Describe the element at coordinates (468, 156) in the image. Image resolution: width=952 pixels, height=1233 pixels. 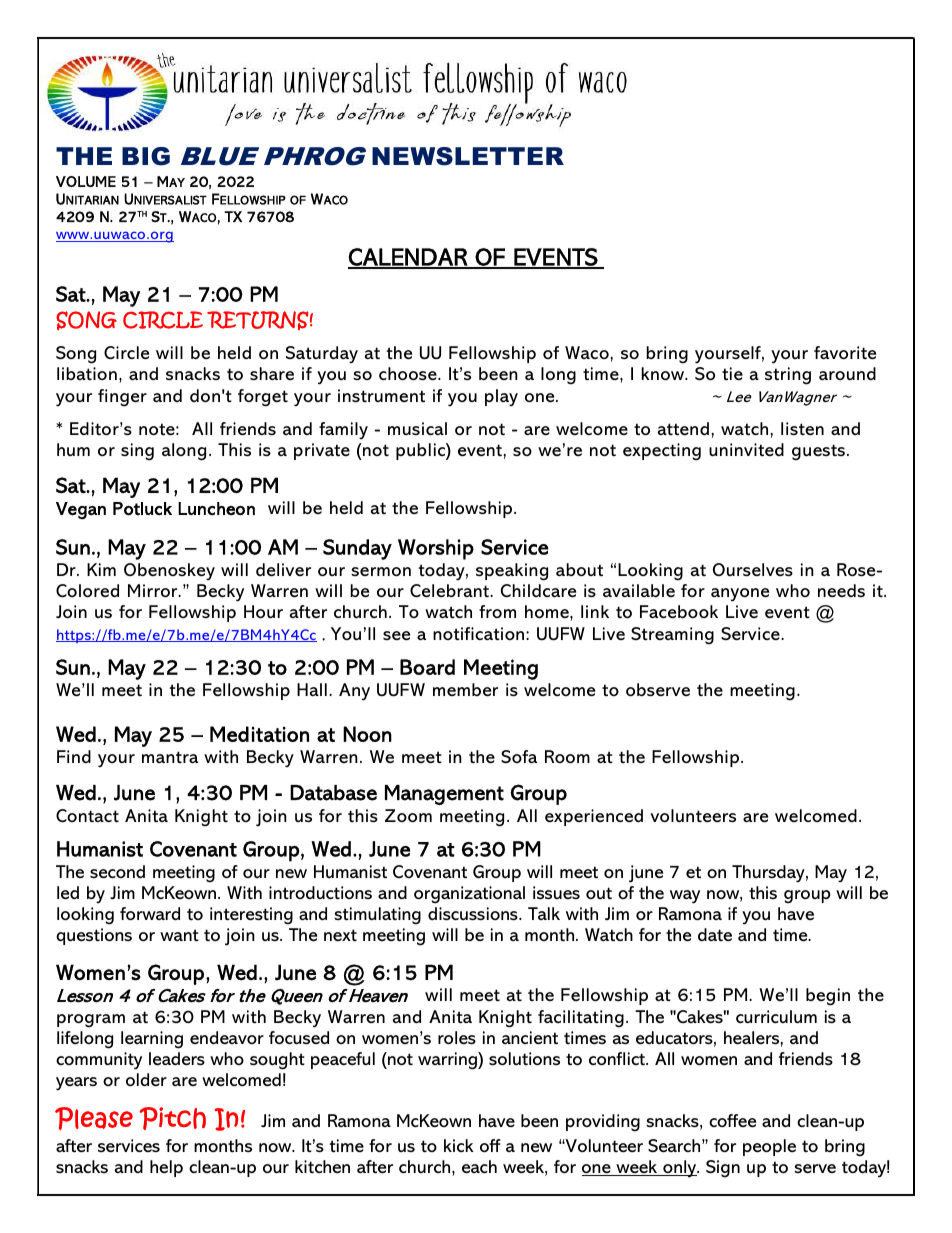
I see `NEWSLETTER` at that location.
